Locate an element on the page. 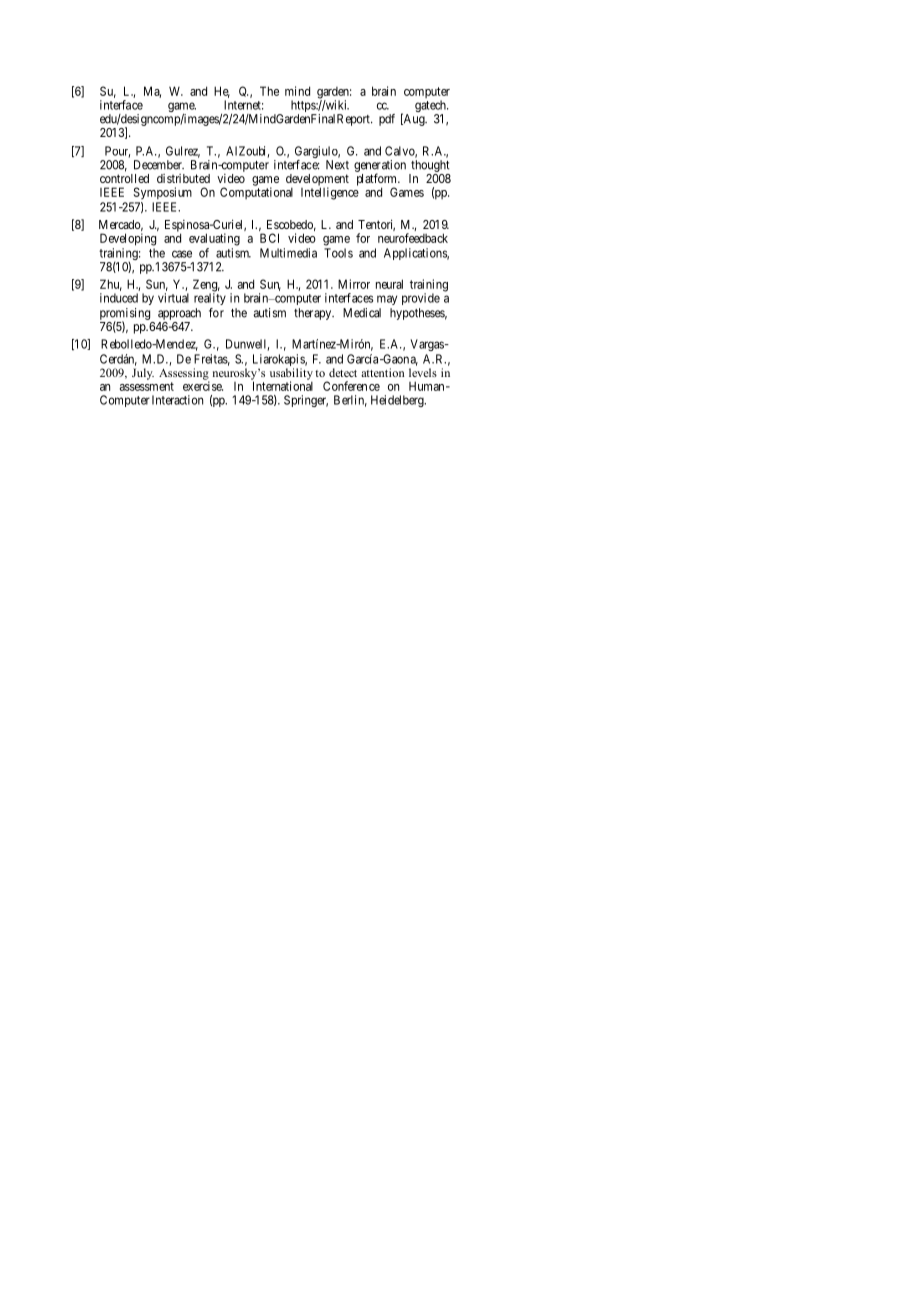 The width and height of the image is (924, 1308). virtual is located at coordinates (173, 298).
